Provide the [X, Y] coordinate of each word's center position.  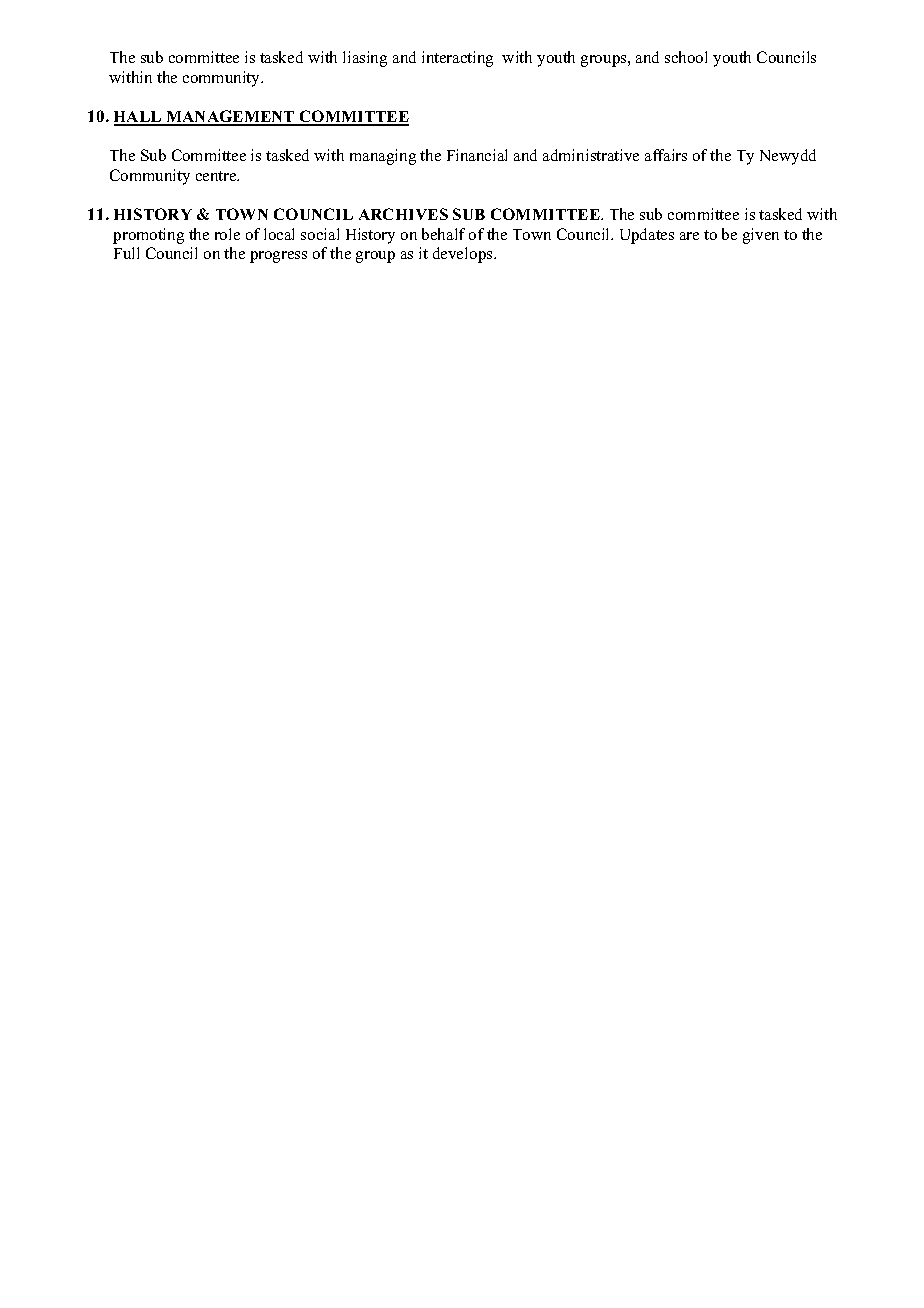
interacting [457, 59]
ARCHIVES [403, 214]
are [689, 236]
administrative [591, 155]
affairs [666, 155]
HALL [139, 118]
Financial [477, 155]
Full [126, 253]
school [686, 57]
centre [217, 176]
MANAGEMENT [230, 117]
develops [464, 255]
